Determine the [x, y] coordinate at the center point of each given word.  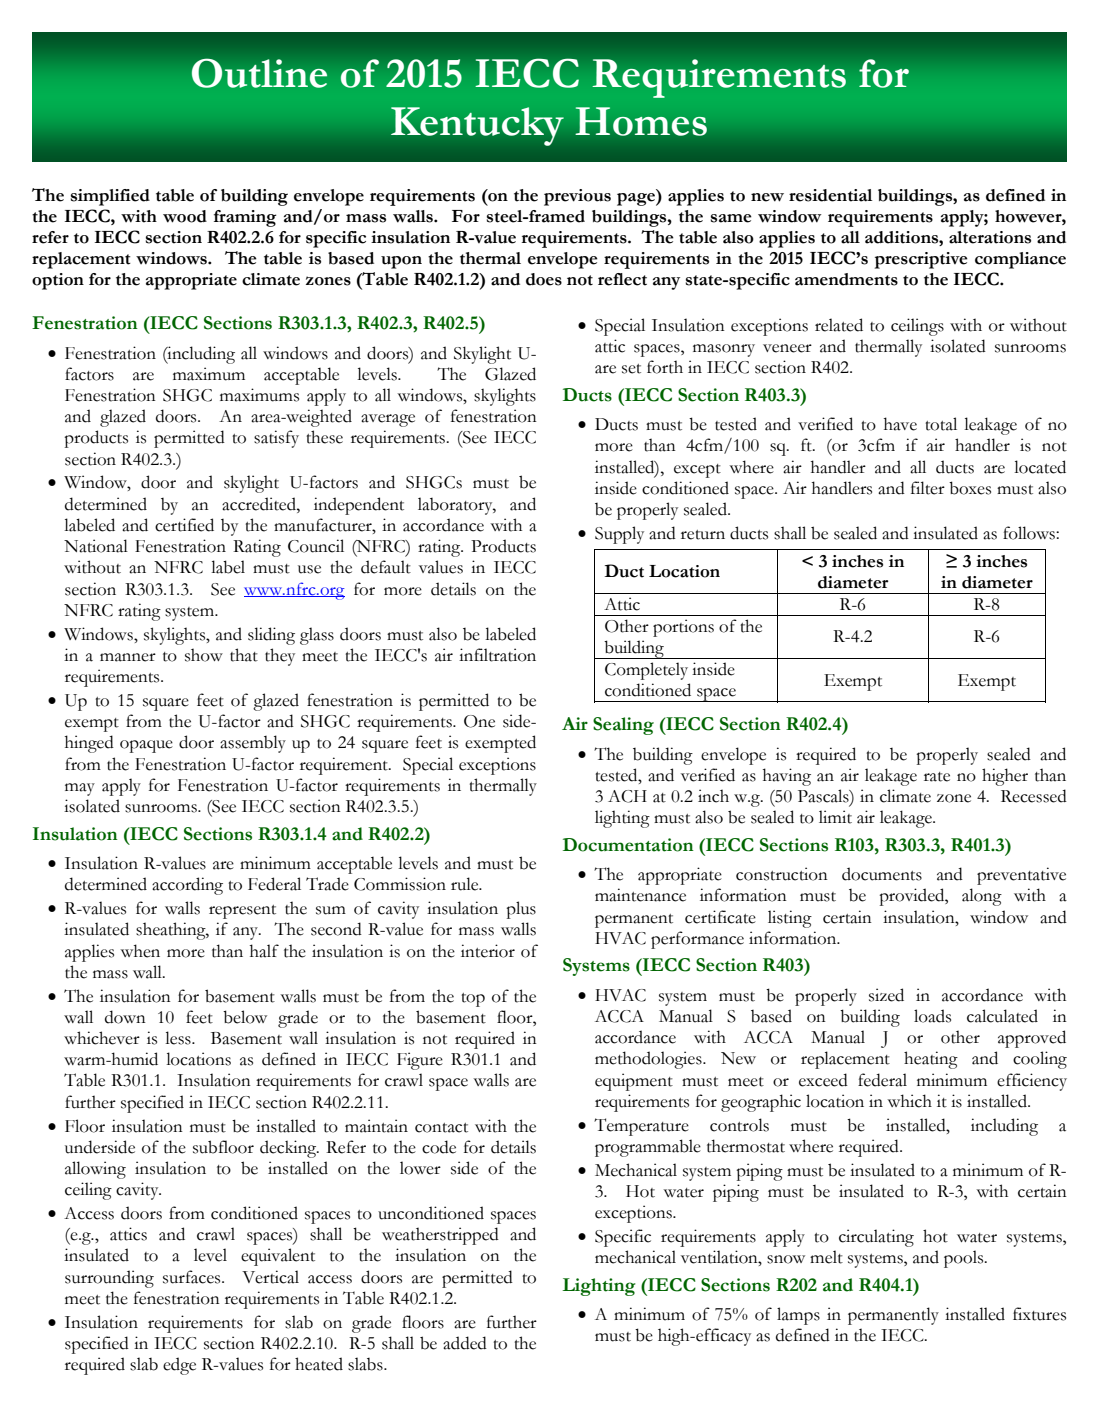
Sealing [623, 726]
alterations [990, 237]
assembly [253, 744]
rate [937, 777]
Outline [259, 73]
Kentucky [477, 126]
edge [179, 1366]
